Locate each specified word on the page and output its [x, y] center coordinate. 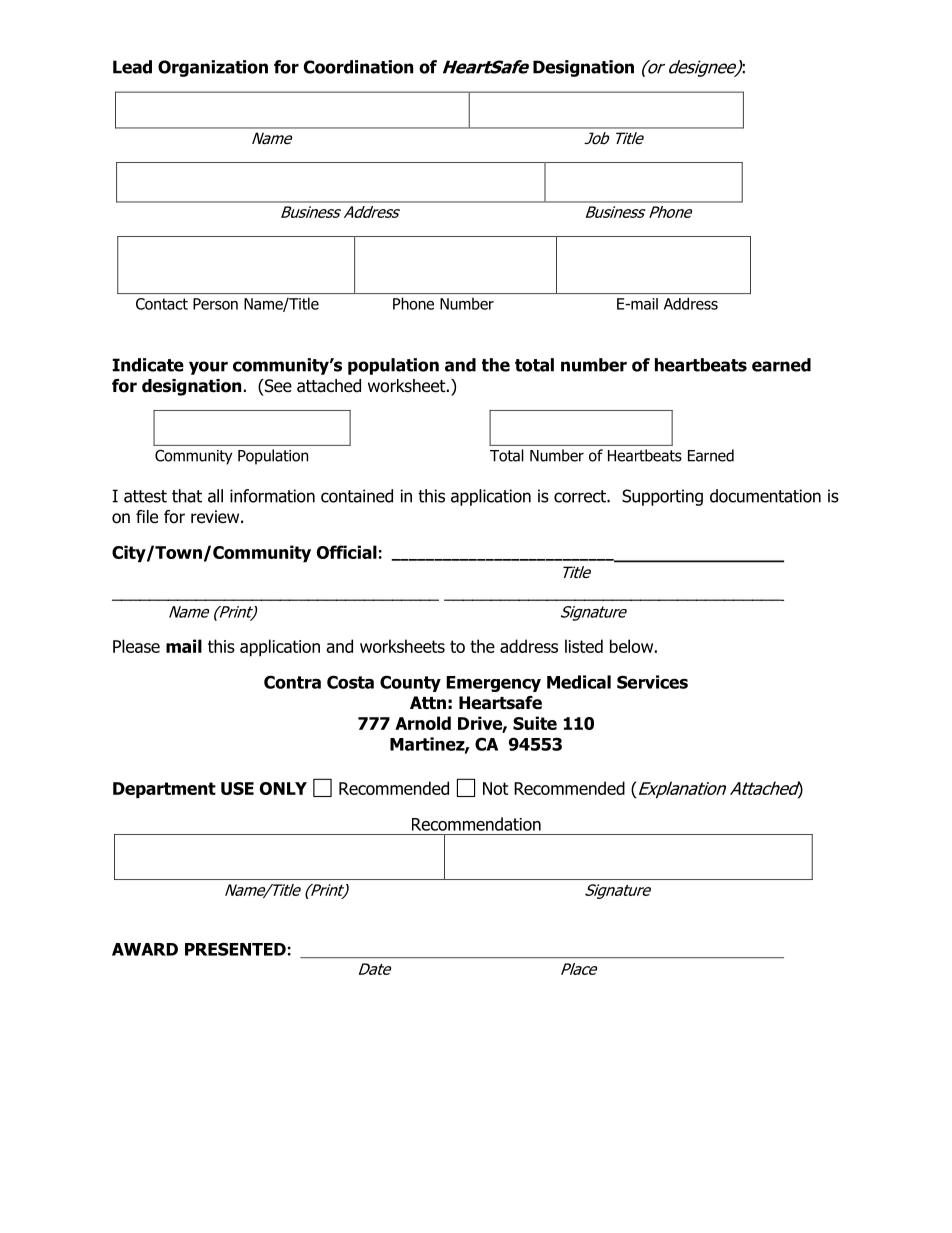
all [215, 496]
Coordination [358, 67]
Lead [132, 67]
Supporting [662, 497]
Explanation [681, 790]
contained [357, 496]
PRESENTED [236, 949]
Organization [213, 68]
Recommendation [476, 824]
